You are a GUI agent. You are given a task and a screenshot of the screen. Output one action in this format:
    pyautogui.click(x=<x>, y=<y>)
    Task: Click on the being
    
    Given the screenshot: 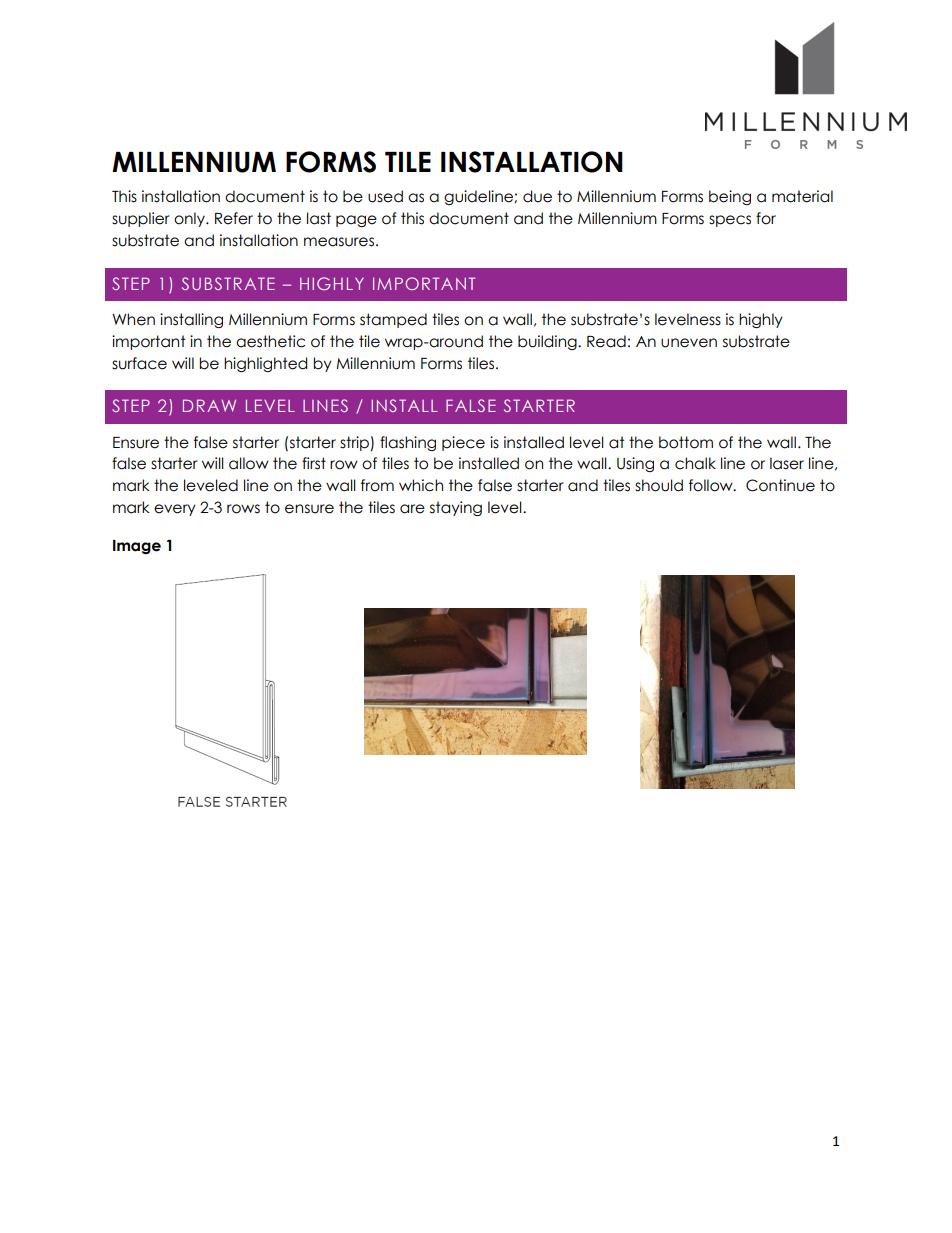 What is the action you would take?
    pyautogui.click(x=730, y=197)
